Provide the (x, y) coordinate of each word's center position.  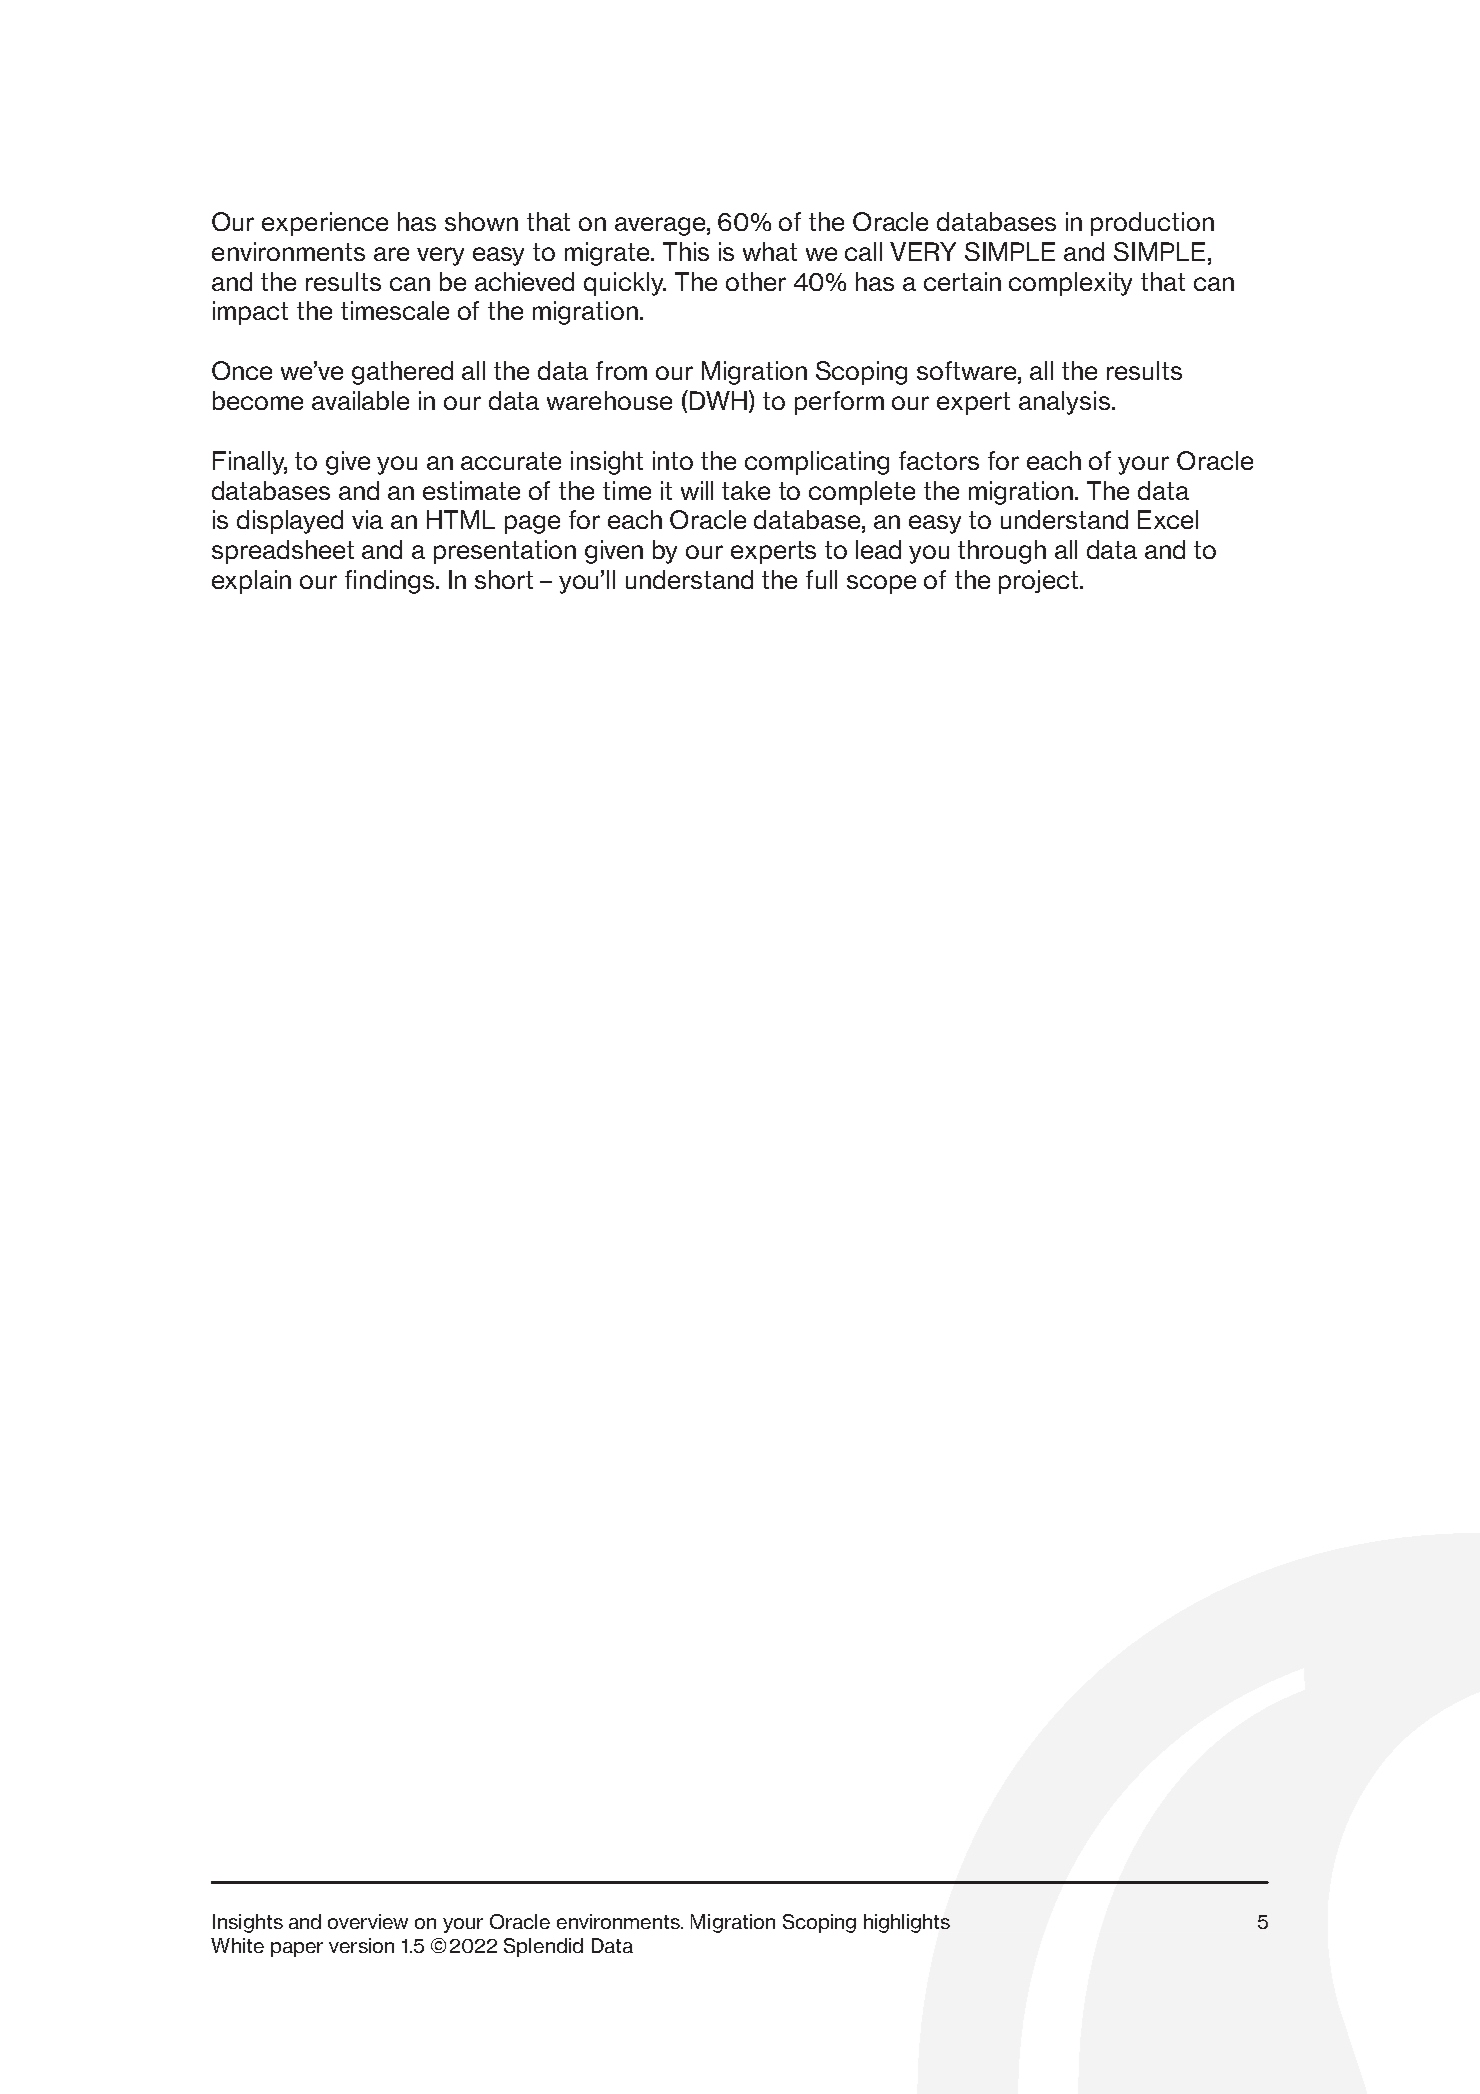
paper (297, 1949)
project (1040, 582)
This (686, 251)
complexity (1070, 284)
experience (325, 224)
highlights (907, 1923)
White (237, 1945)
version (361, 1945)
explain (251, 582)
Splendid (543, 1947)
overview (368, 1921)
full (821, 579)
